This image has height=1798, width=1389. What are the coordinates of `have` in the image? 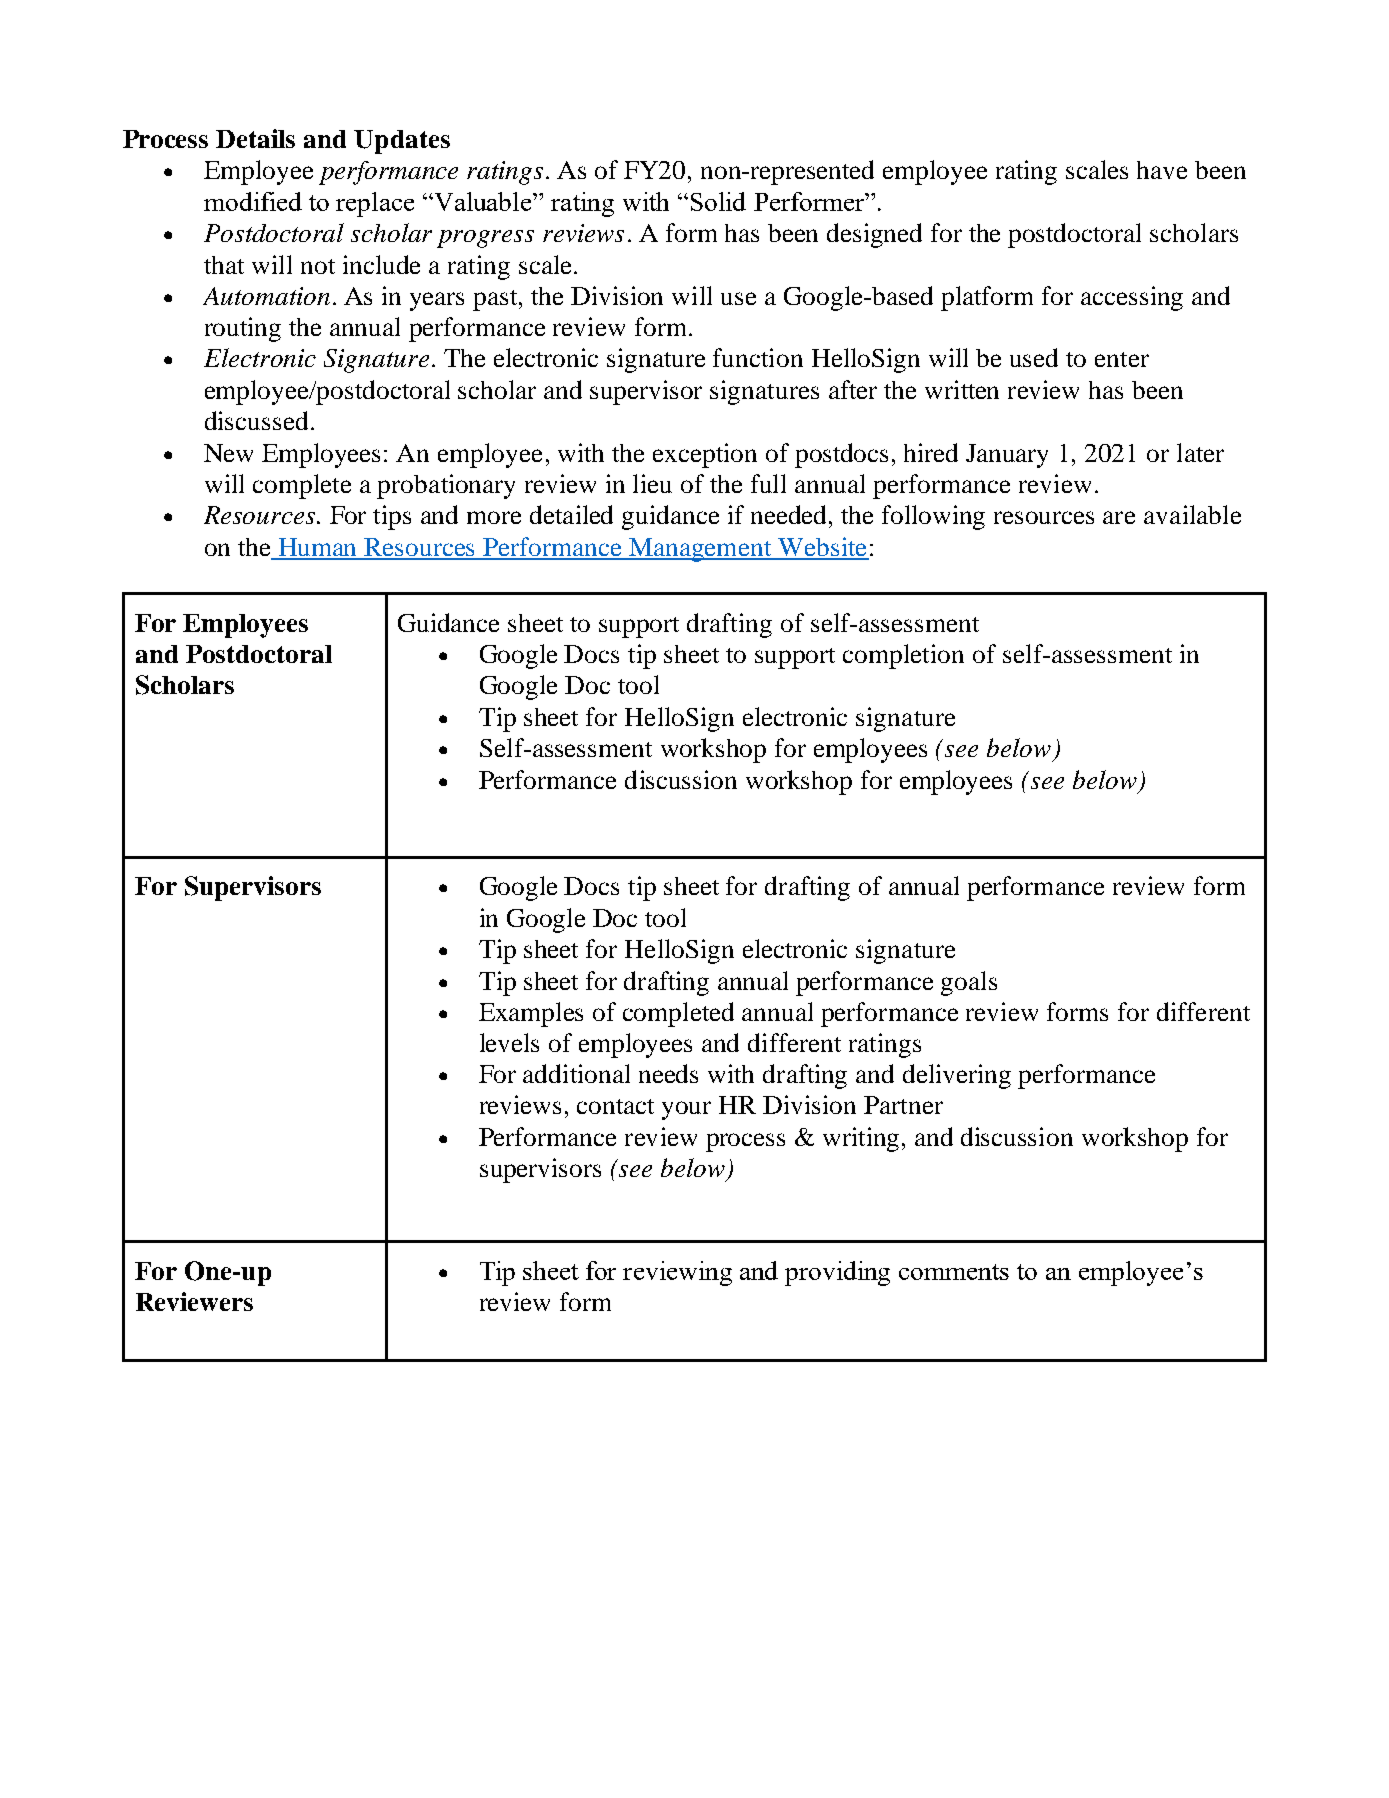 It's located at (1162, 170).
